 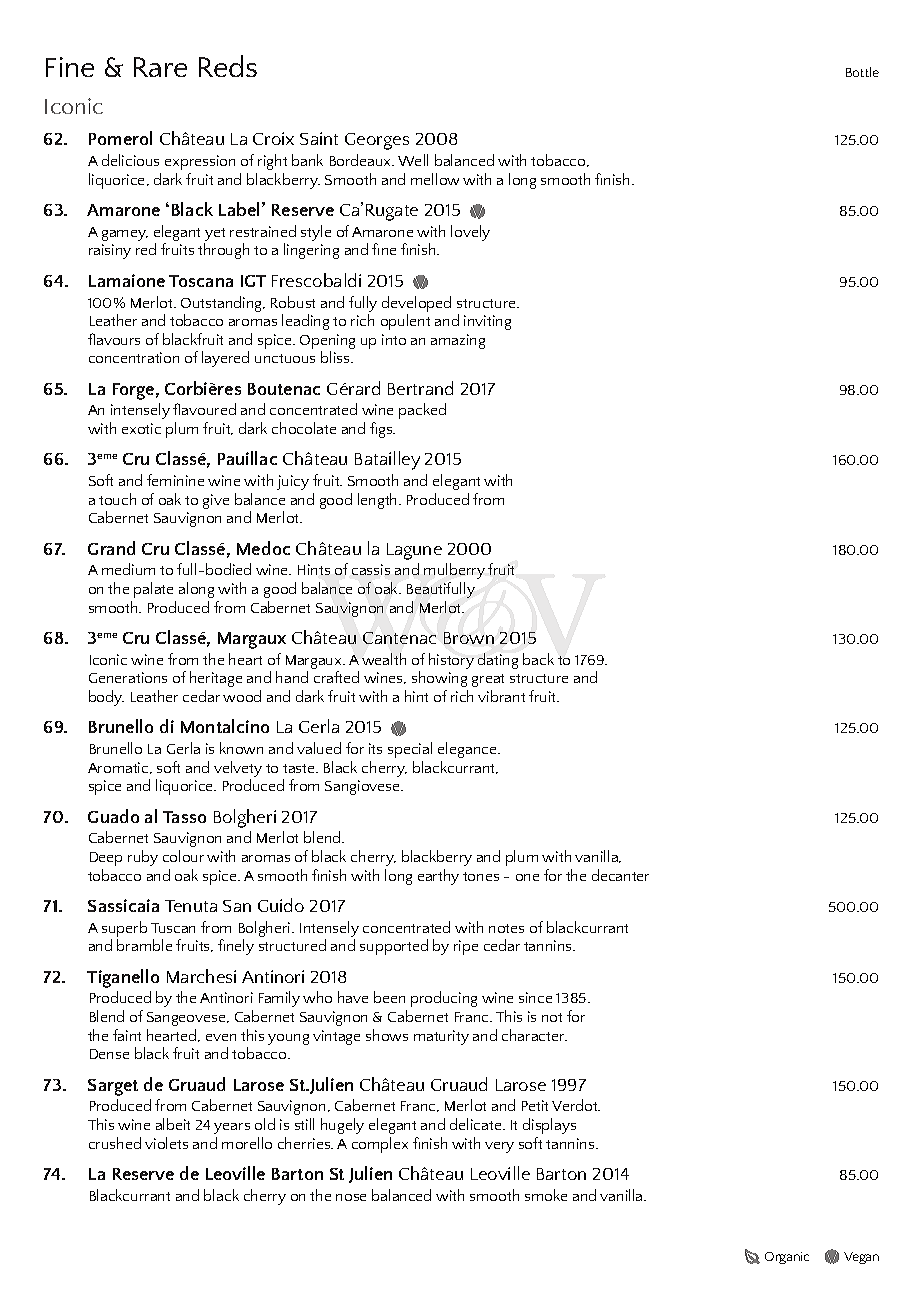 I want to click on smoke, so click(x=546, y=1195).
